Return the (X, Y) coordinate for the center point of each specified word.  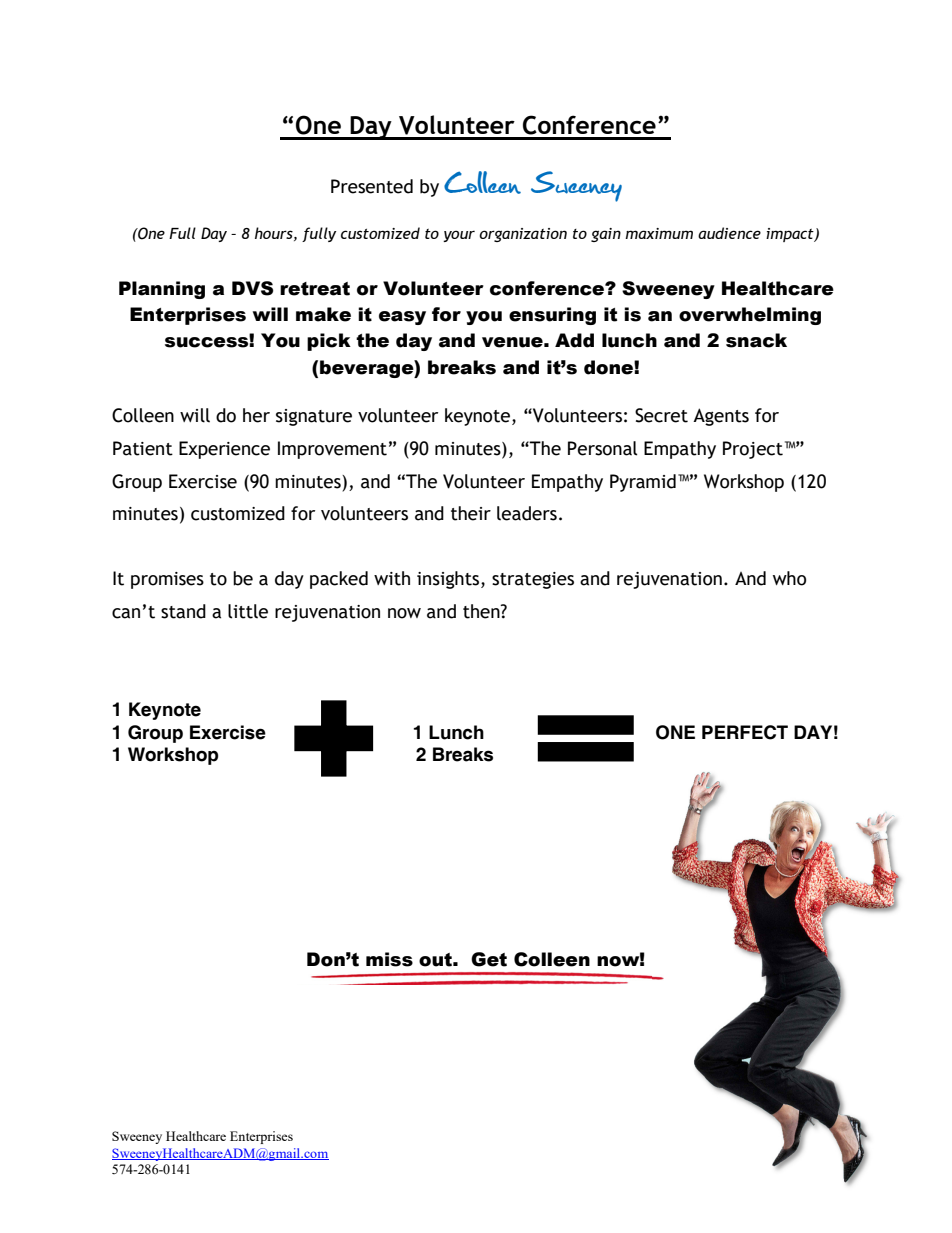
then (482, 611)
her (256, 415)
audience (729, 233)
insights (449, 580)
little (248, 611)
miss (389, 959)
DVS (252, 288)
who (789, 578)
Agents (721, 417)
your (459, 236)
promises (167, 580)
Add (574, 340)
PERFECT (745, 732)
